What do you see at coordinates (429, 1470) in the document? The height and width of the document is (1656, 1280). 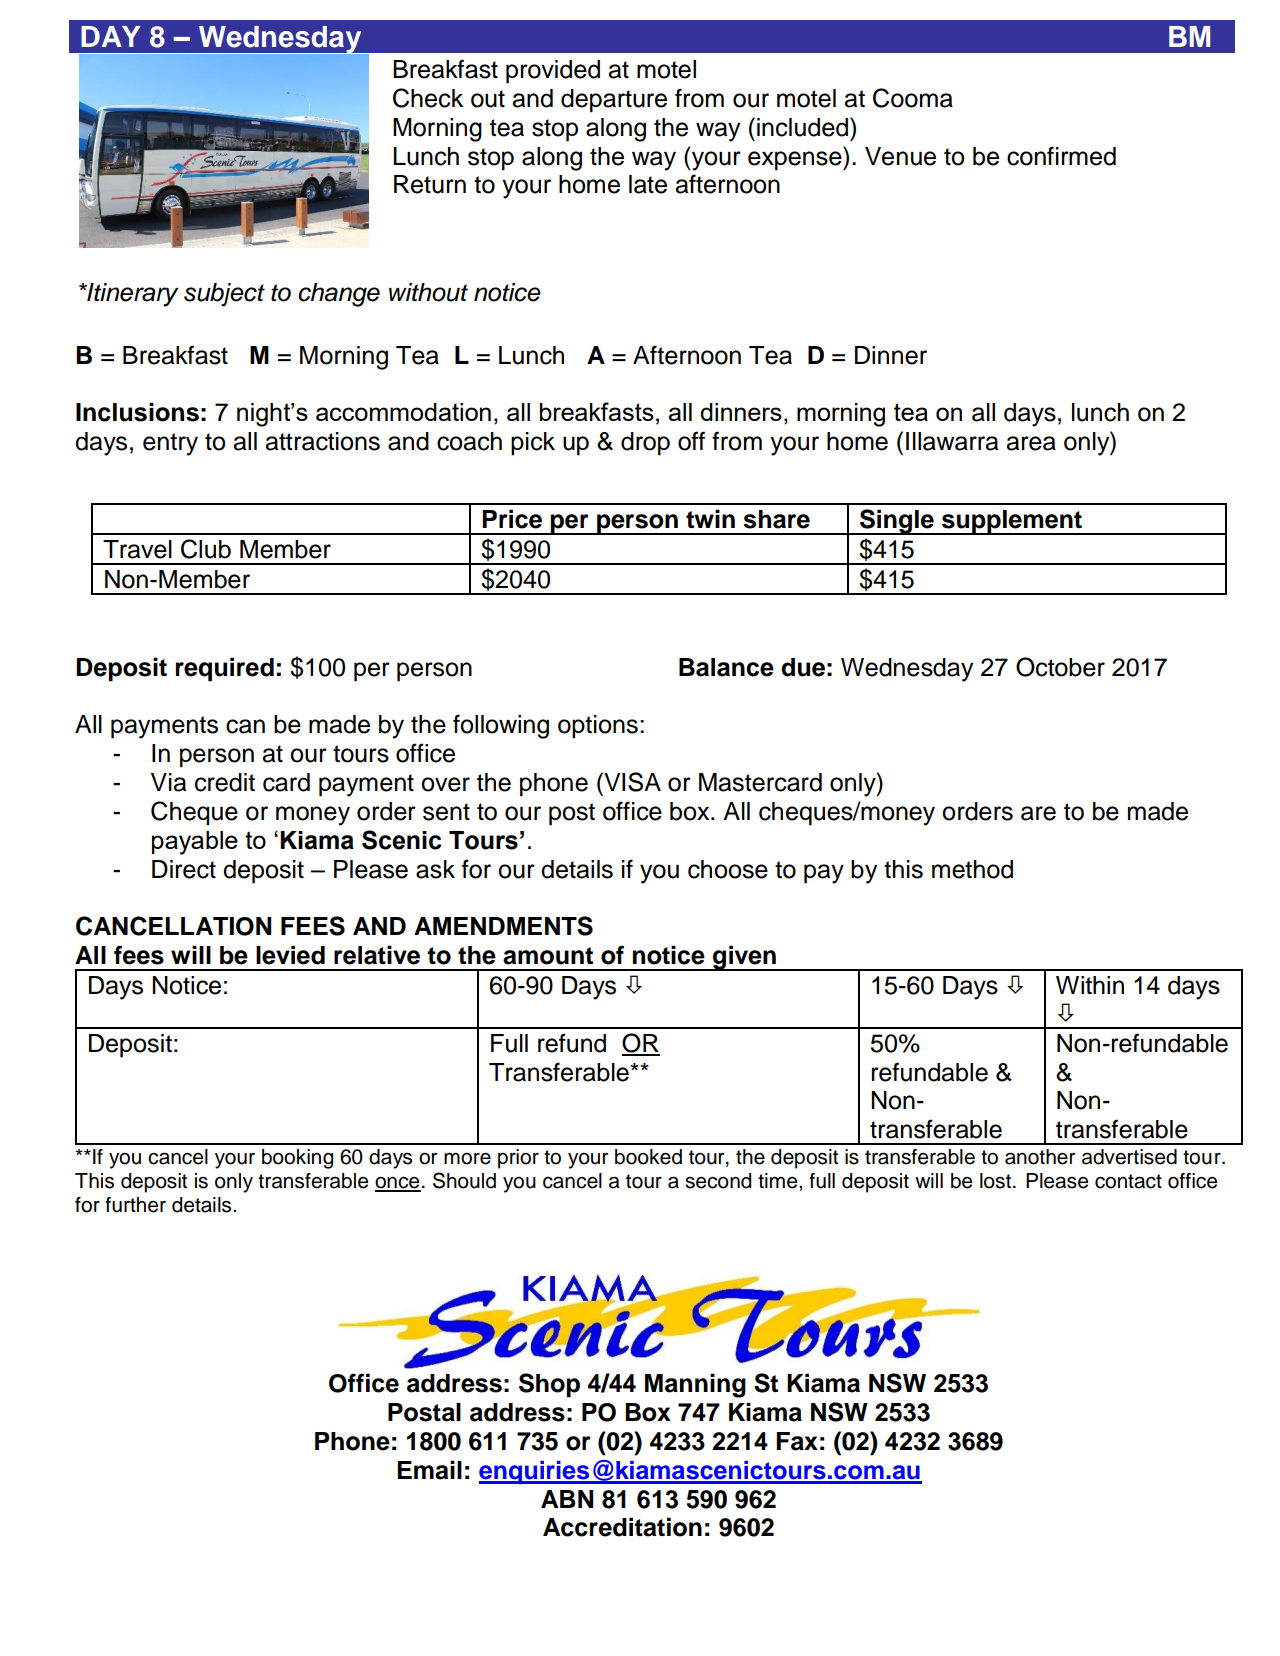 I see `Email` at bounding box center [429, 1470].
